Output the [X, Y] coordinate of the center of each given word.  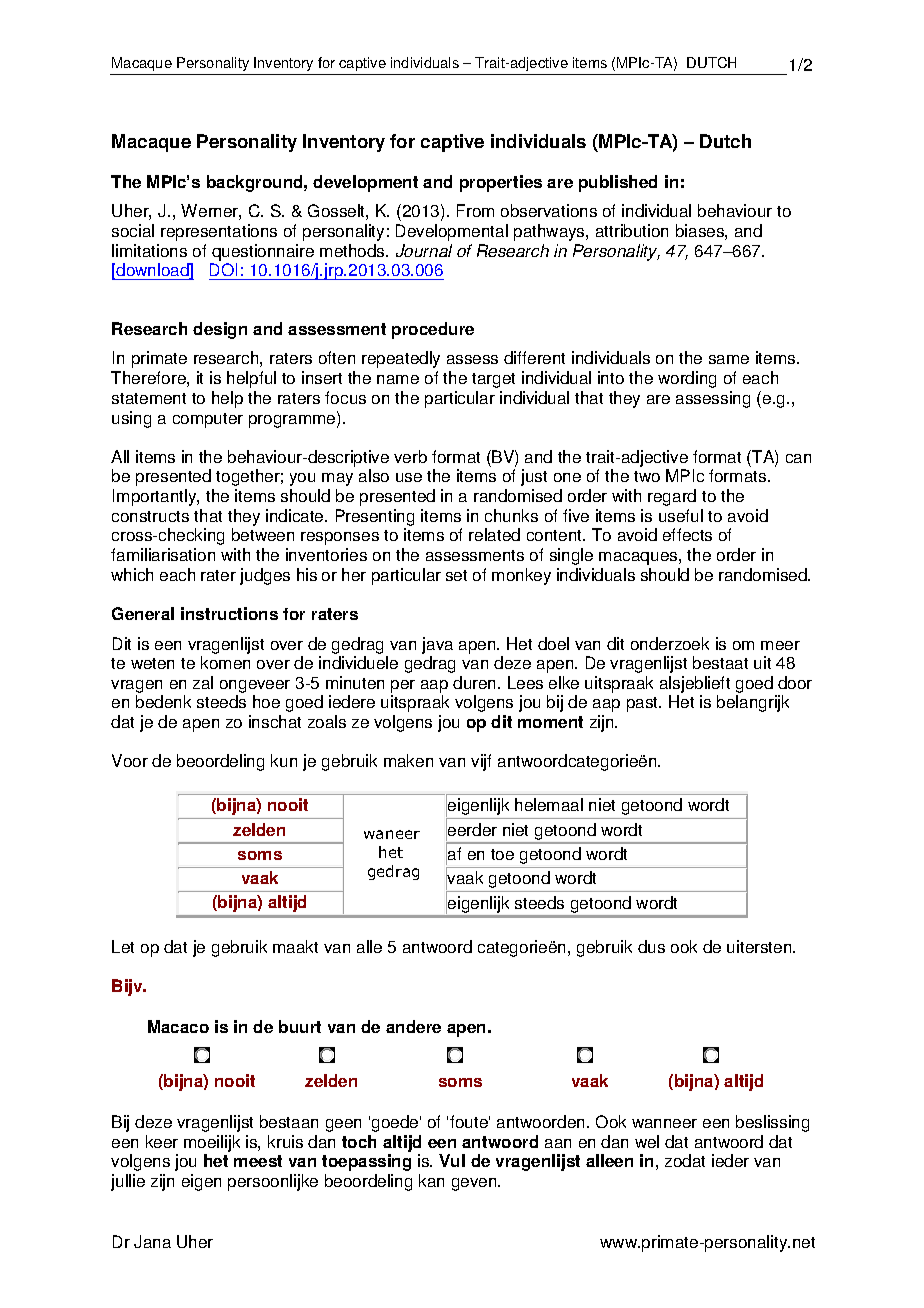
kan [431, 1180]
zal [203, 682]
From [475, 210]
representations [219, 232]
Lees [525, 682]
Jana [152, 1241]
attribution [632, 230]
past [644, 704]
